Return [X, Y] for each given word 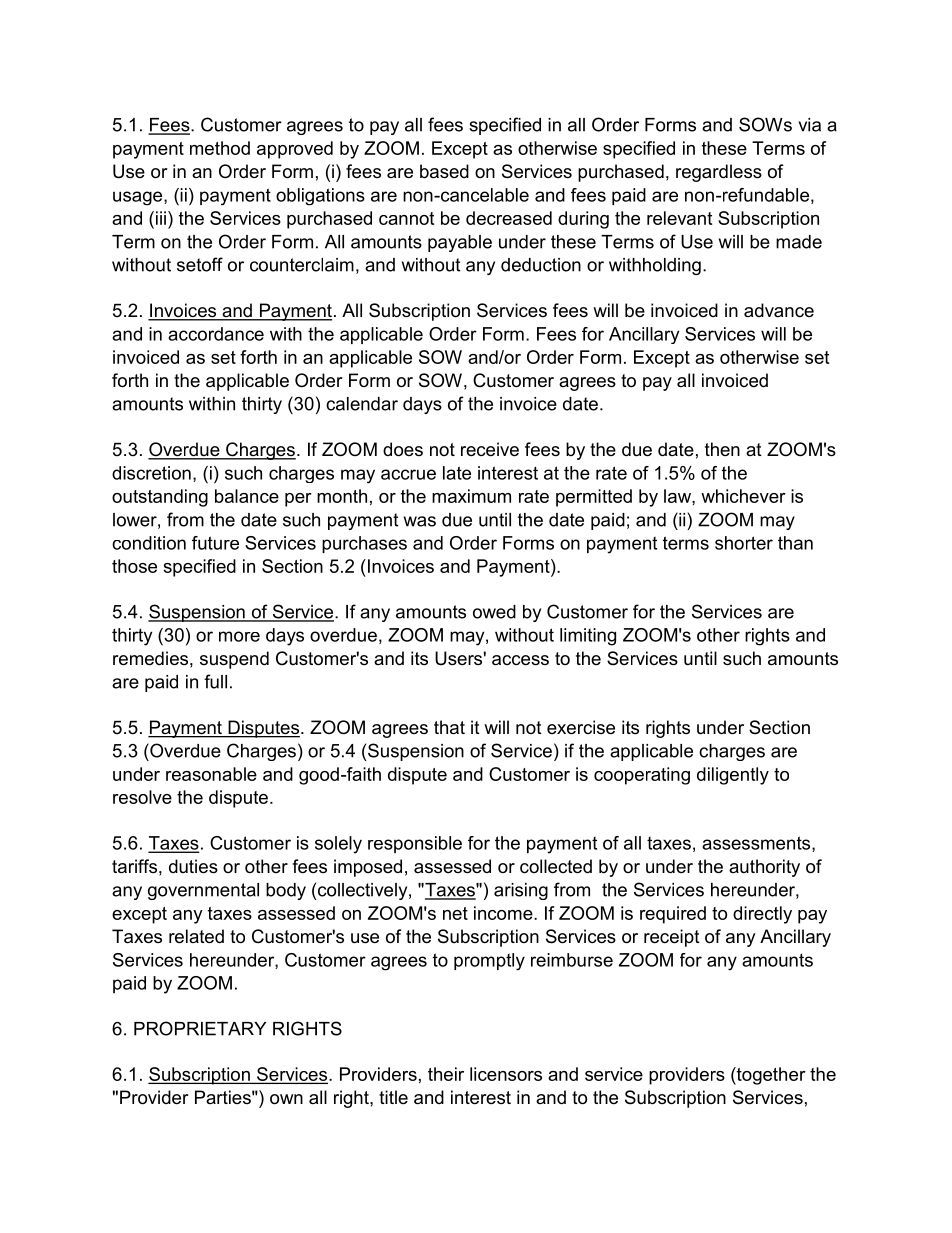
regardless [719, 173]
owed [494, 612]
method [220, 148]
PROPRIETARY [200, 1028]
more [239, 636]
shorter [744, 543]
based [444, 171]
